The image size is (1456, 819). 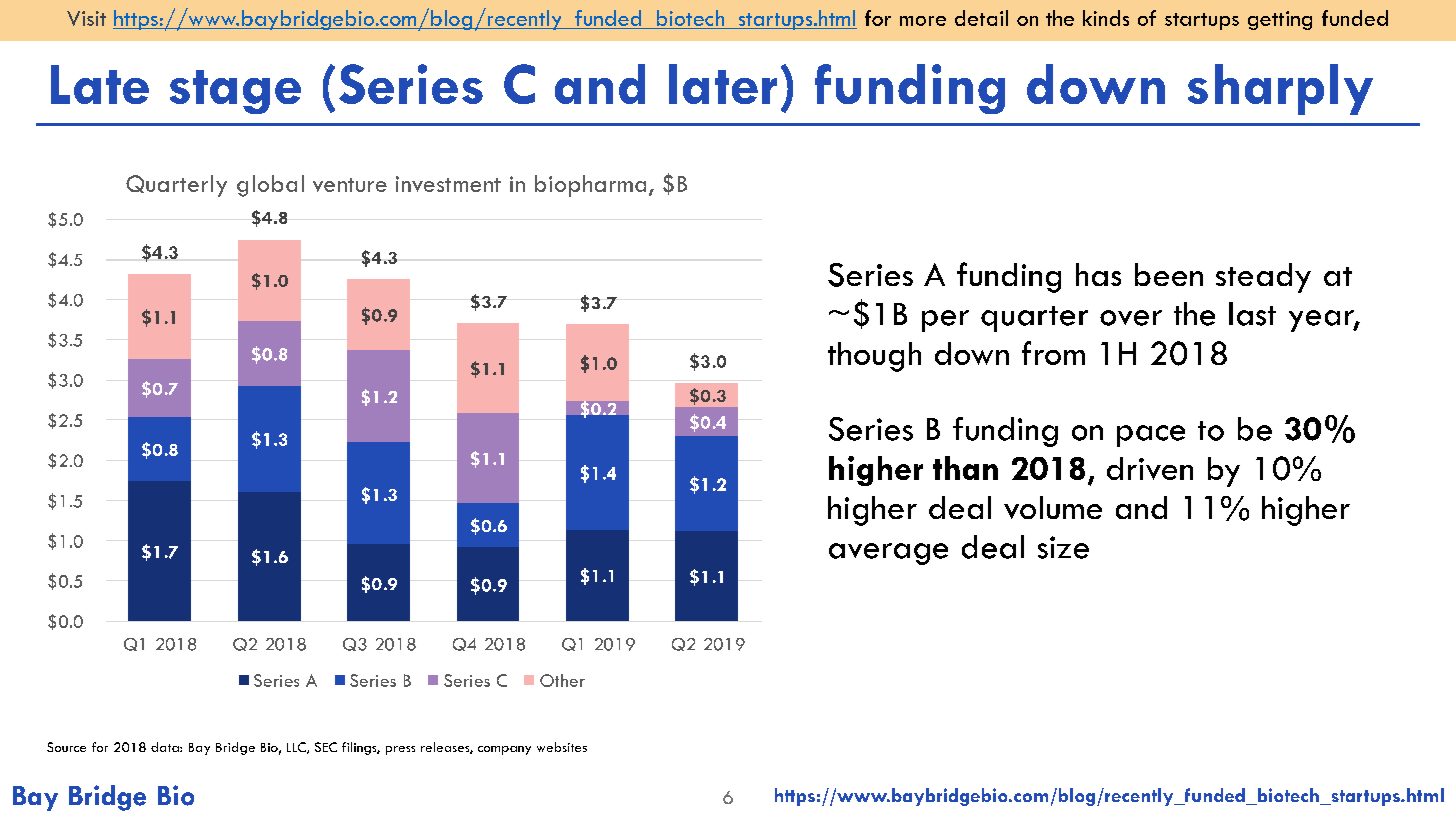 What do you see at coordinates (1053, 353) in the image?
I see `from` at bounding box center [1053, 353].
